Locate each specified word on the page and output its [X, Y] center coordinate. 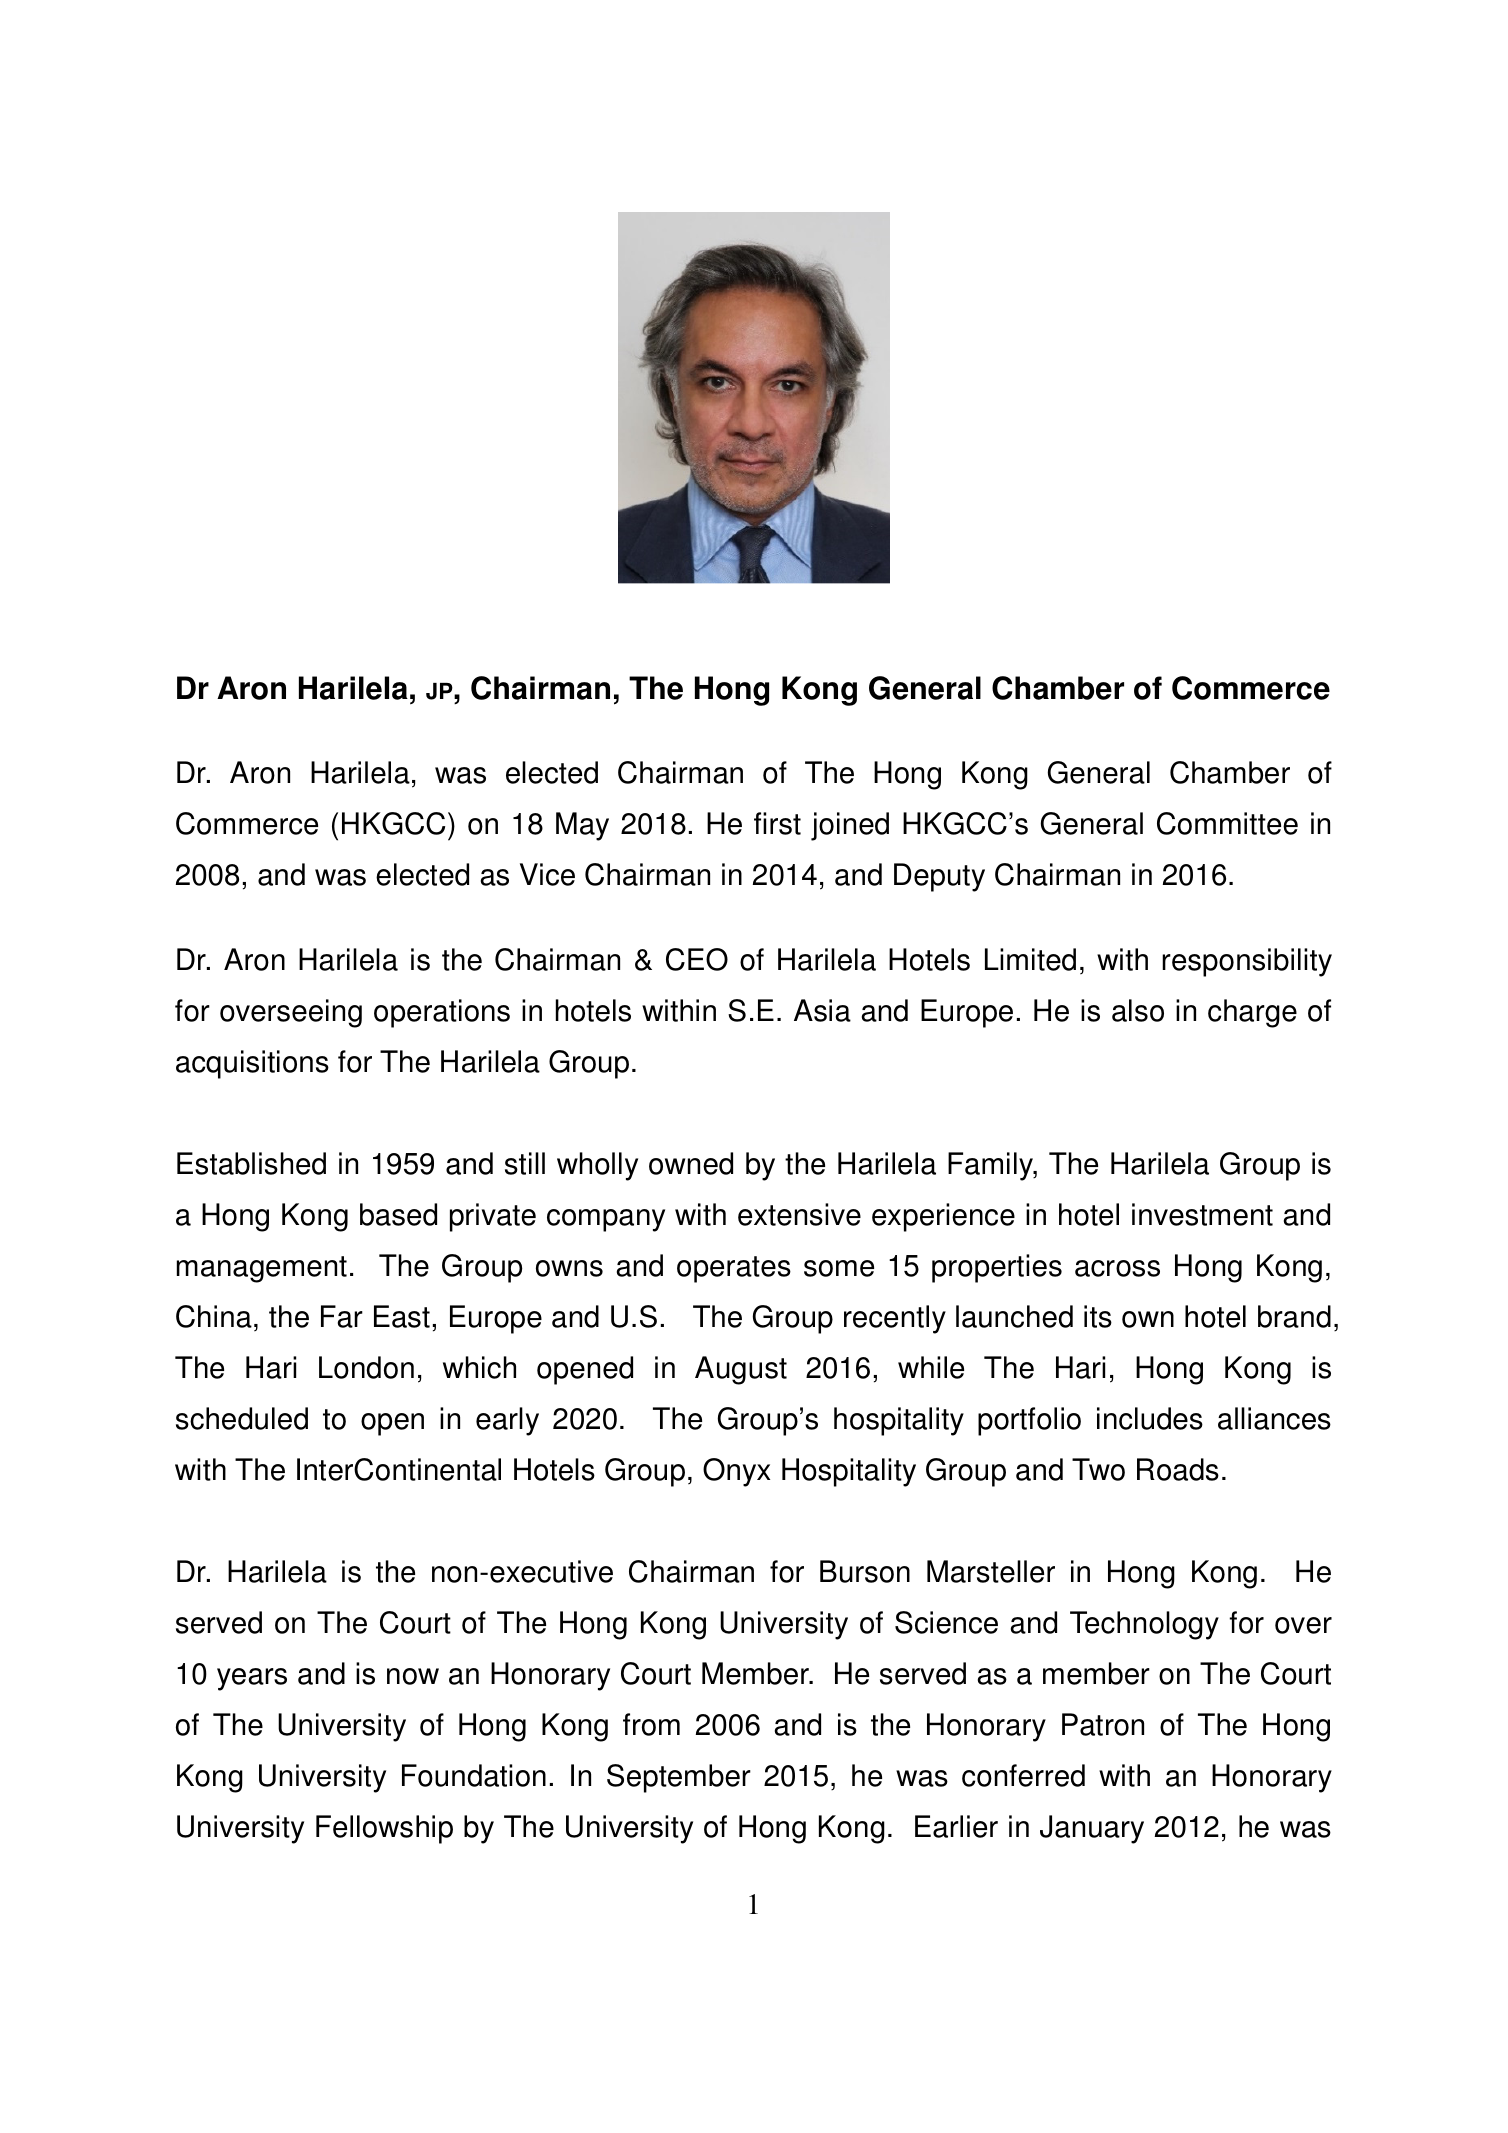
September [679, 1778]
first [777, 823]
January [1092, 1829]
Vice [547, 874]
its [1098, 1316]
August [741, 1370]
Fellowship [384, 1829]
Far [342, 1316]
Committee [1227, 823]
